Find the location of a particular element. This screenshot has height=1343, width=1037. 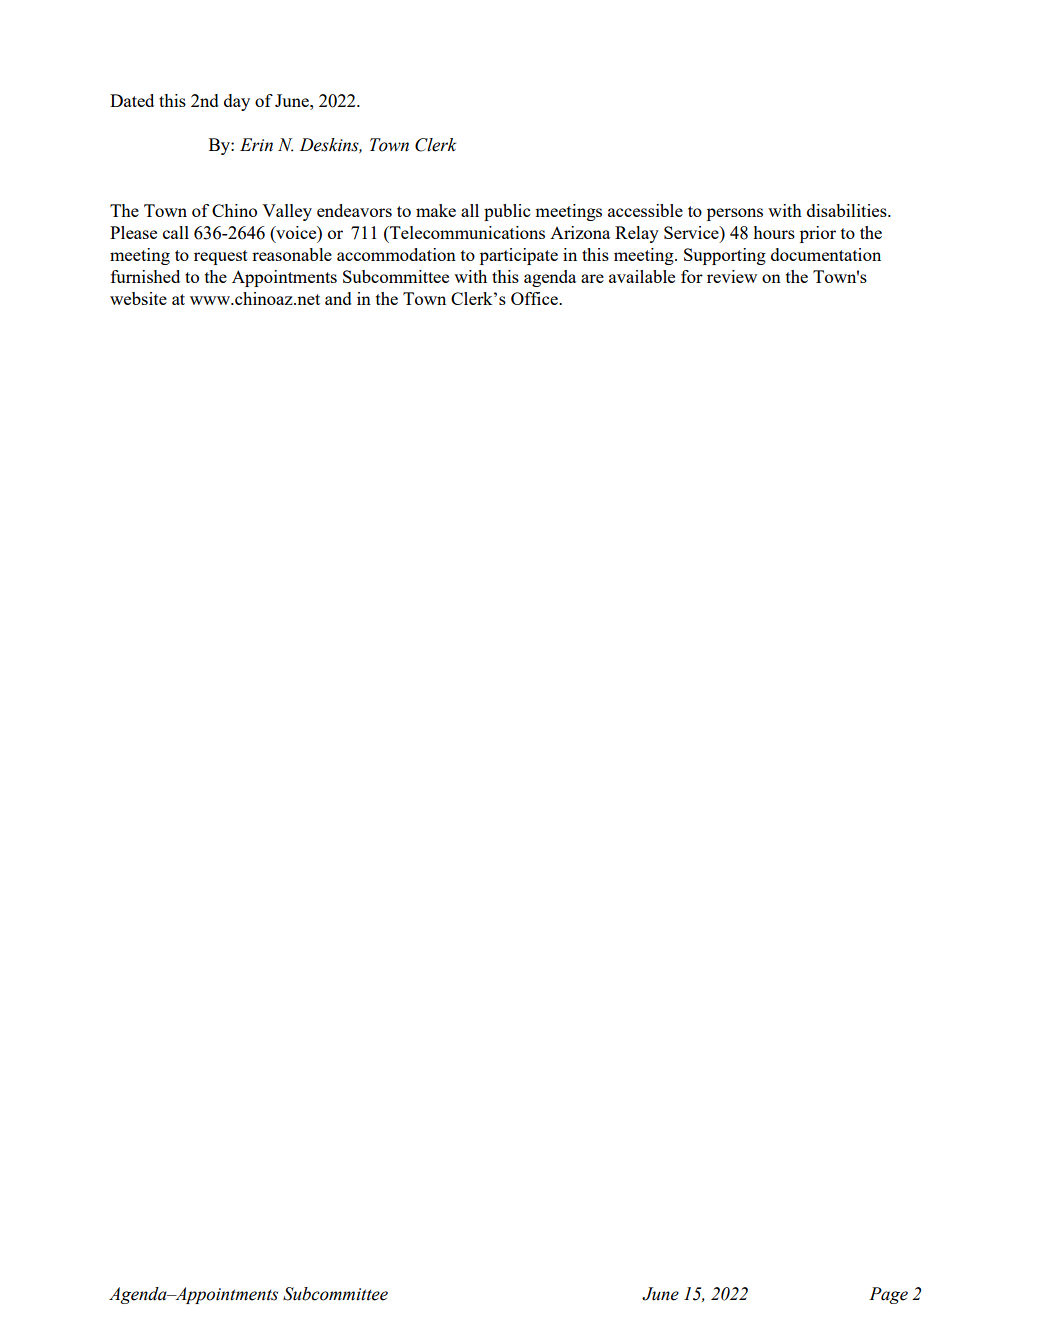

website is located at coordinates (138, 298).
